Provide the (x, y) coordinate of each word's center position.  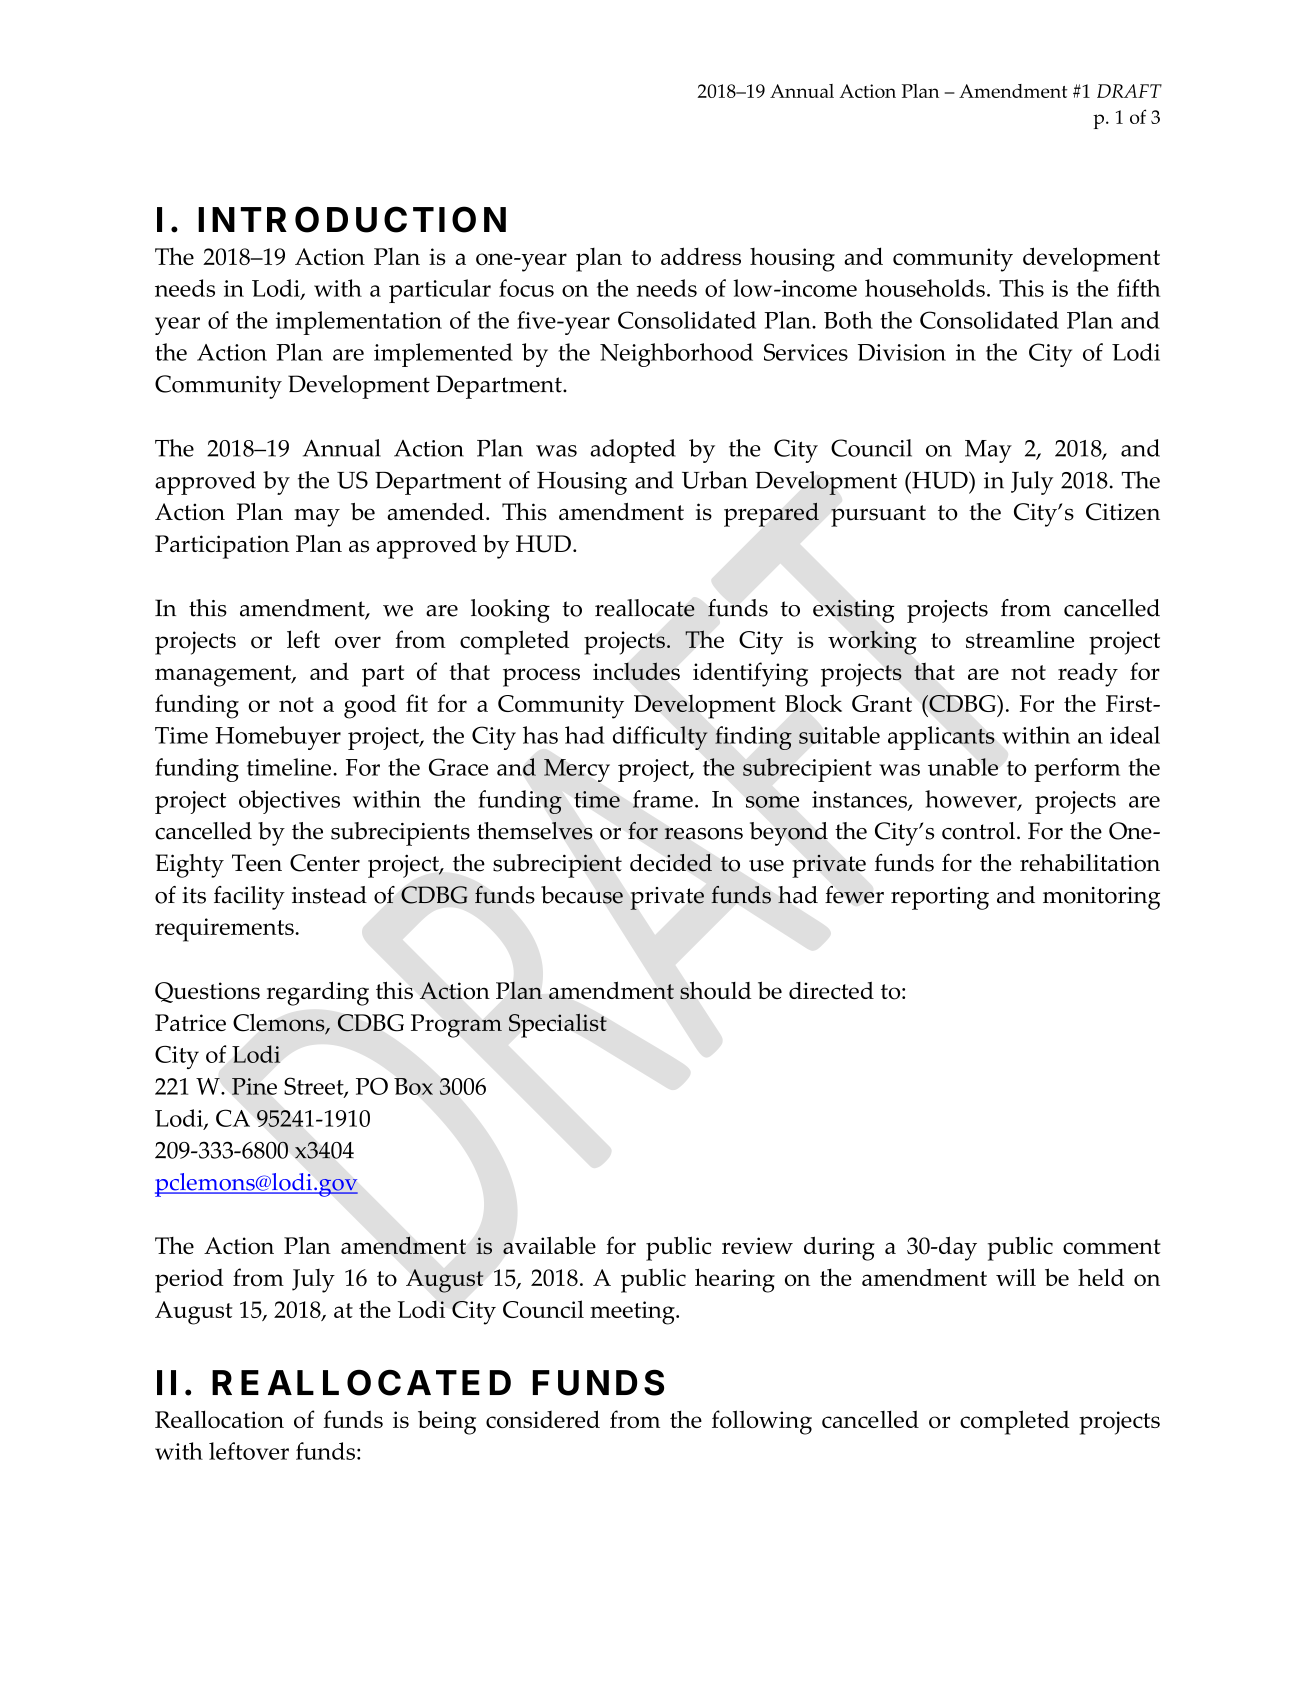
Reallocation (219, 1419)
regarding (318, 993)
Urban (715, 480)
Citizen (1123, 512)
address (701, 256)
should (716, 990)
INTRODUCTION (352, 219)
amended (435, 512)
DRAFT (1129, 91)
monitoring (1101, 898)
